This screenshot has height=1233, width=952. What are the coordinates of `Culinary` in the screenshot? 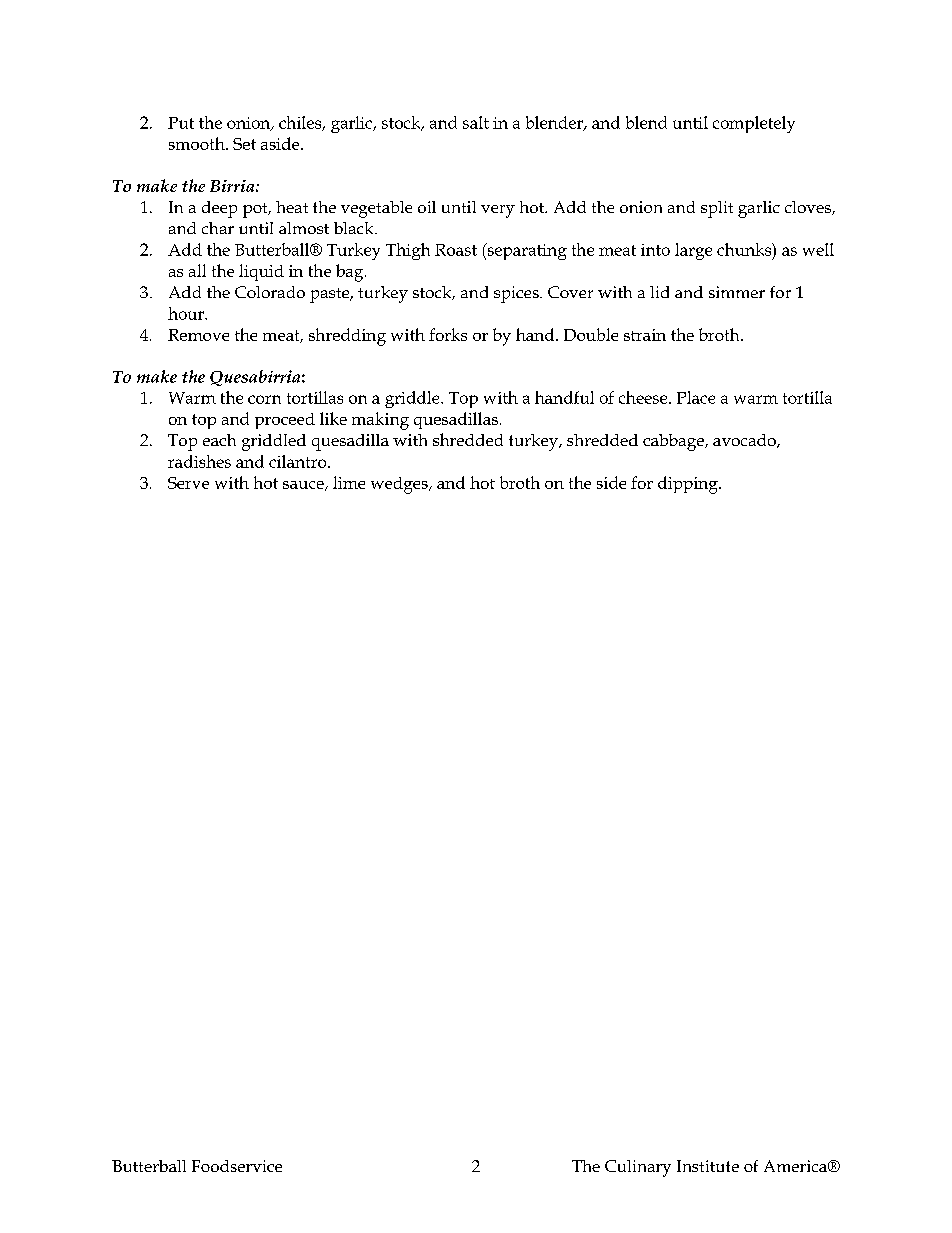 It's located at (638, 1168).
